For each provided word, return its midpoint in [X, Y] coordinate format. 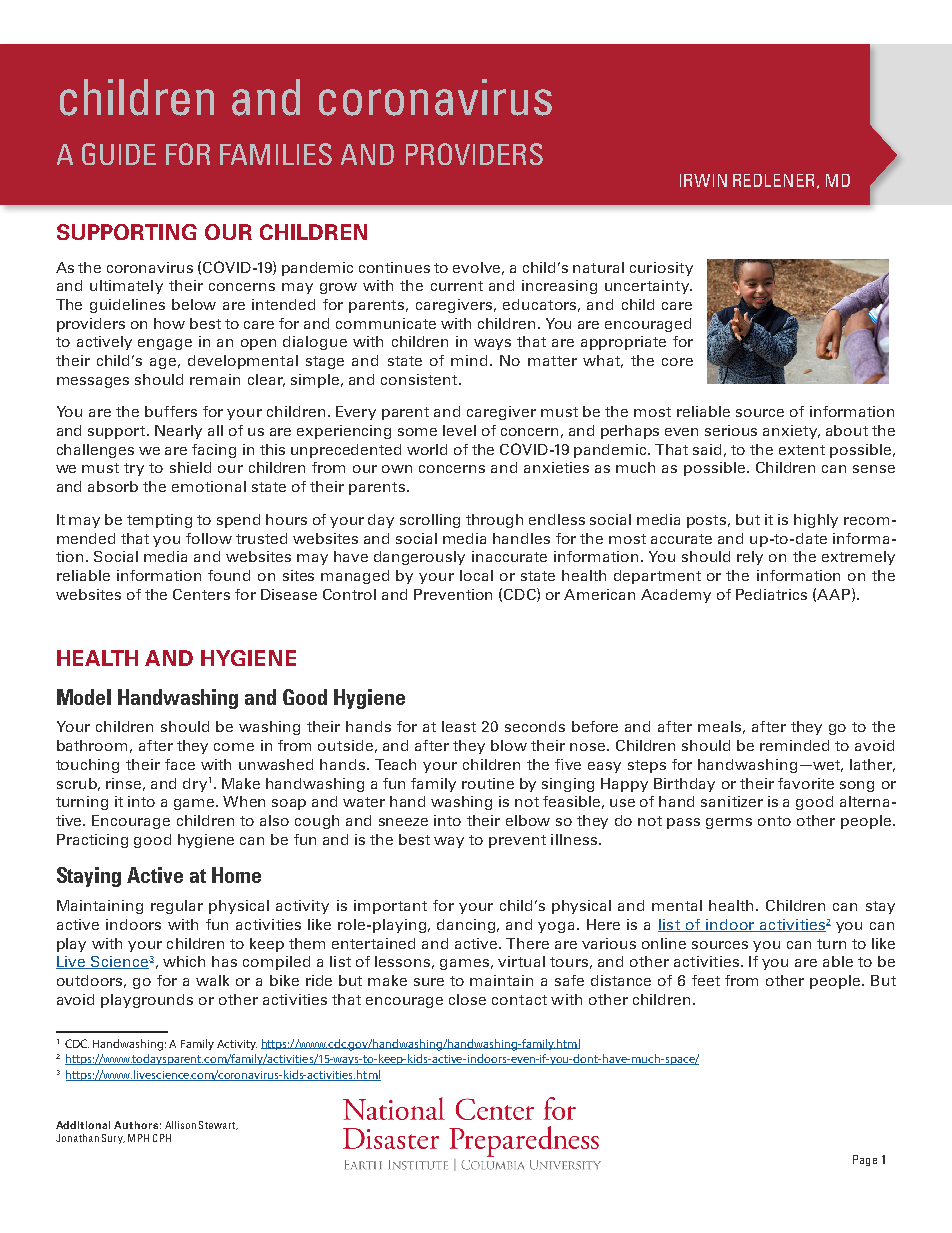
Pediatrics [771, 594]
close [467, 999]
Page [865, 1160]
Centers [201, 594]
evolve [478, 268]
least [459, 726]
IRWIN [703, 180]
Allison [180, 1125]
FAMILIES [276, 154]
